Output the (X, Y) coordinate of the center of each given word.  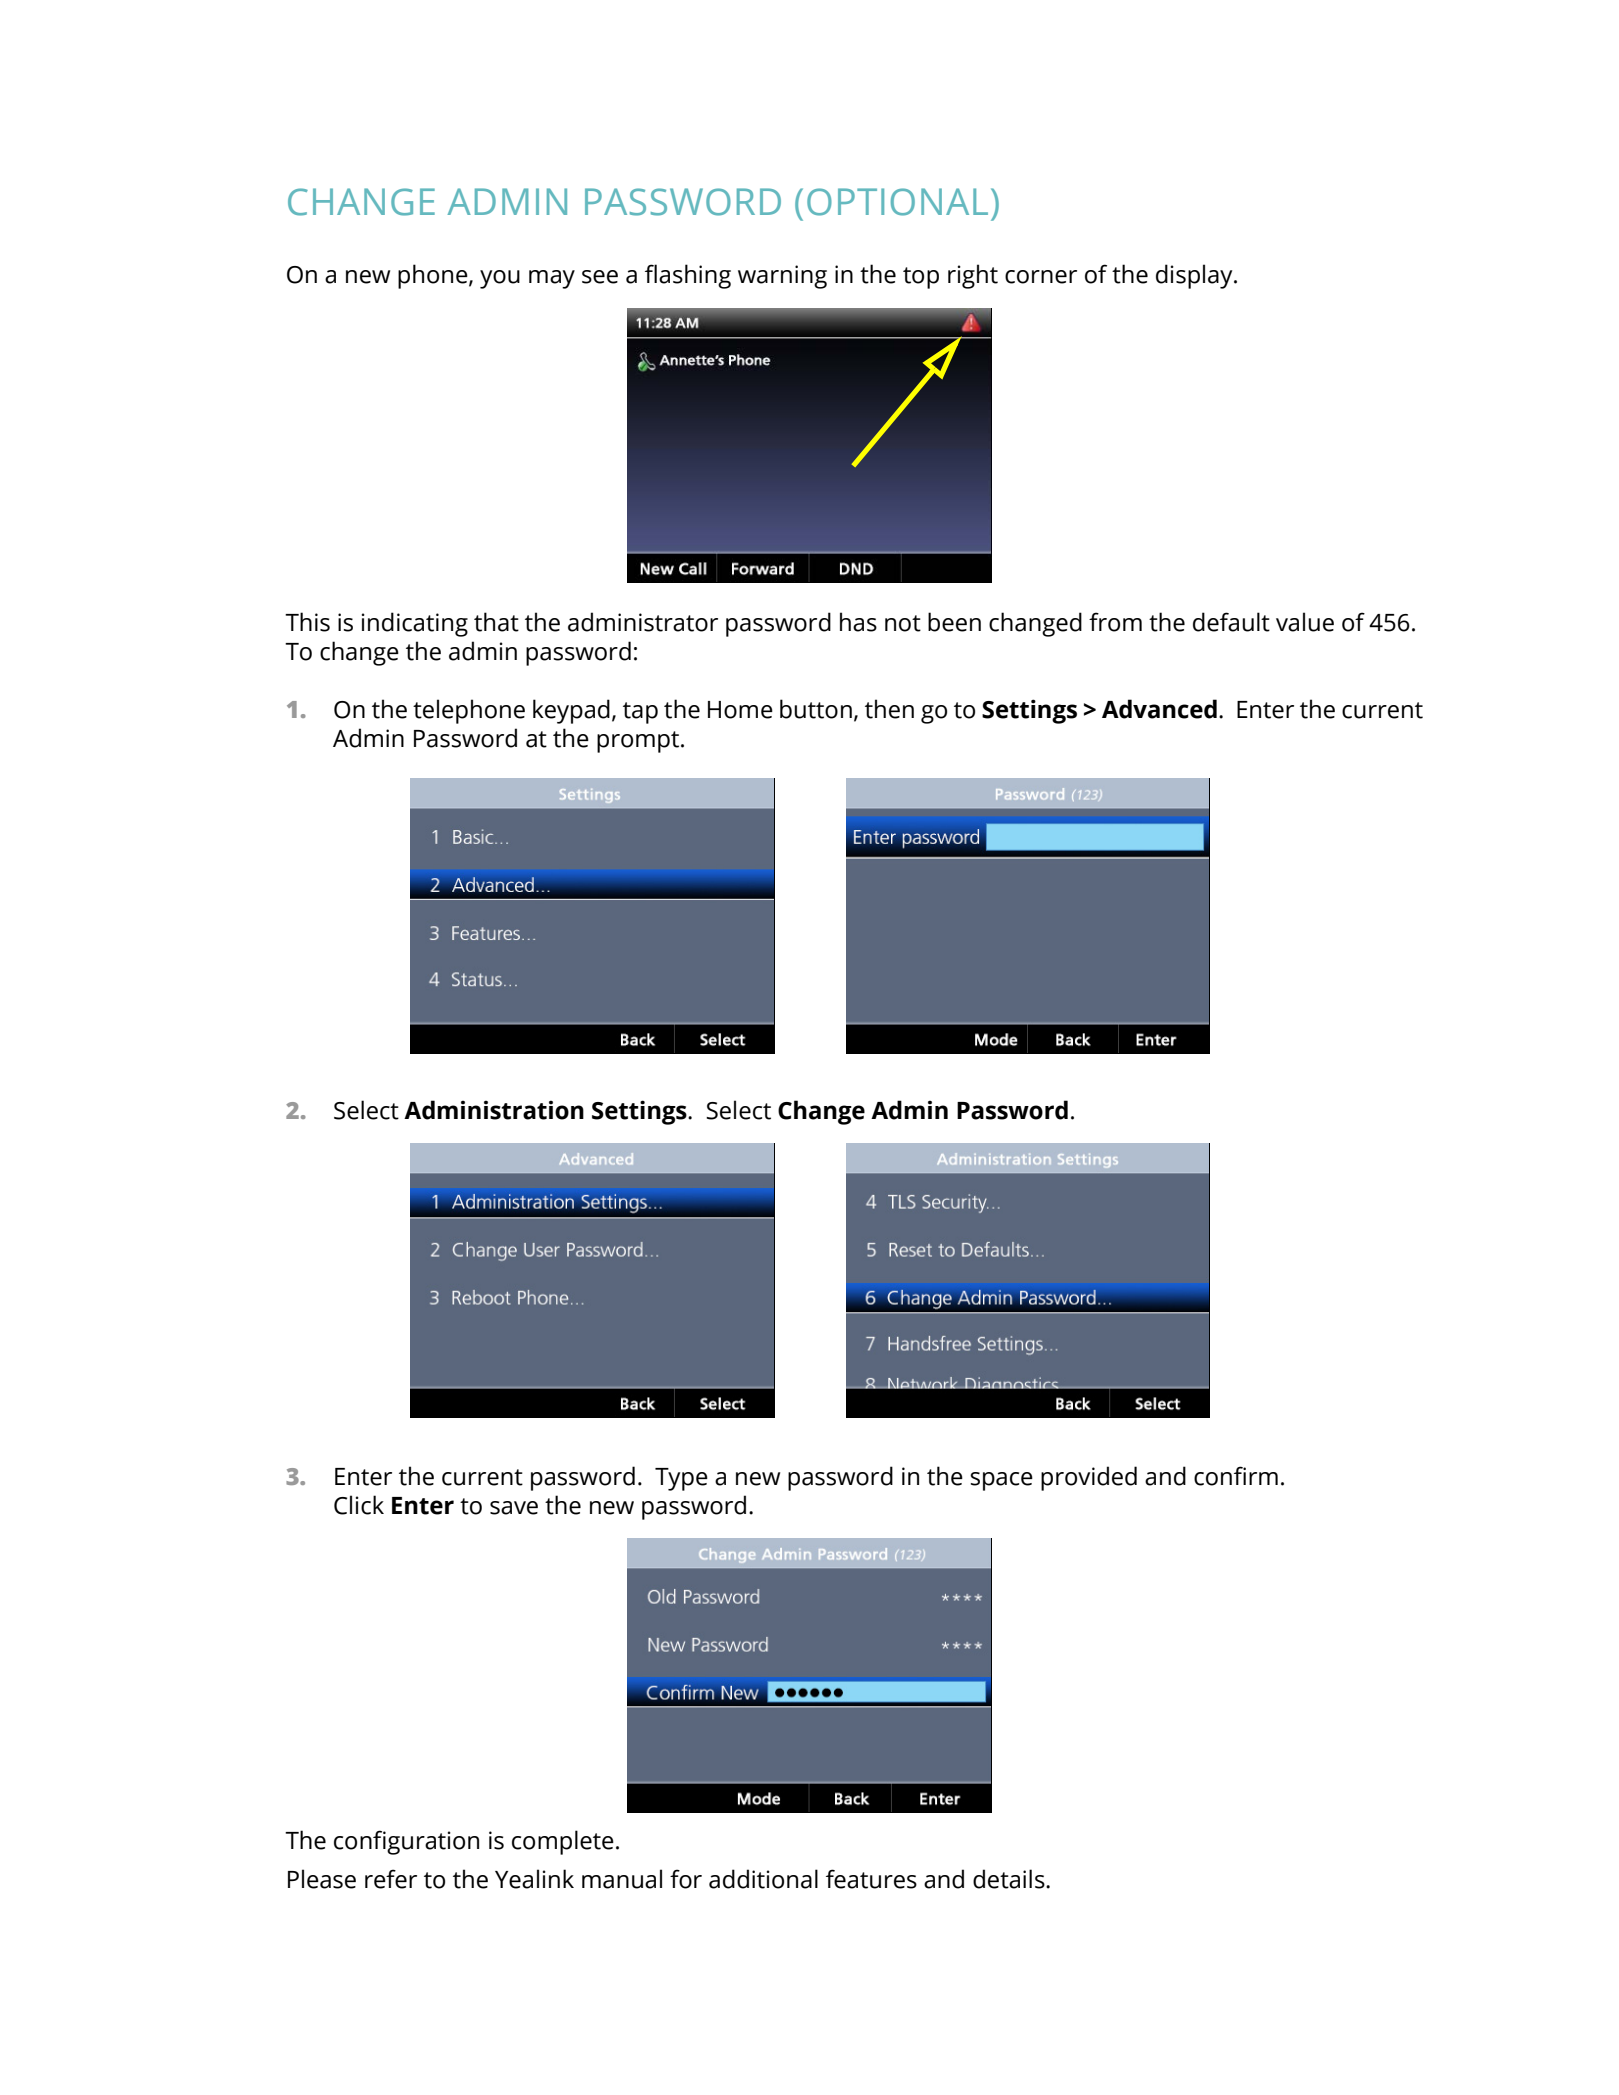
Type (681, 1479)
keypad (571, 711)
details (1010, 1879)
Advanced (1159, 709)
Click (359, 1505)
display (1195, 276)
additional (763, 1879)
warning (782, 277)
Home (740, 710)
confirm (1236, 1476)
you (500, 279)
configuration (406, 1842)
